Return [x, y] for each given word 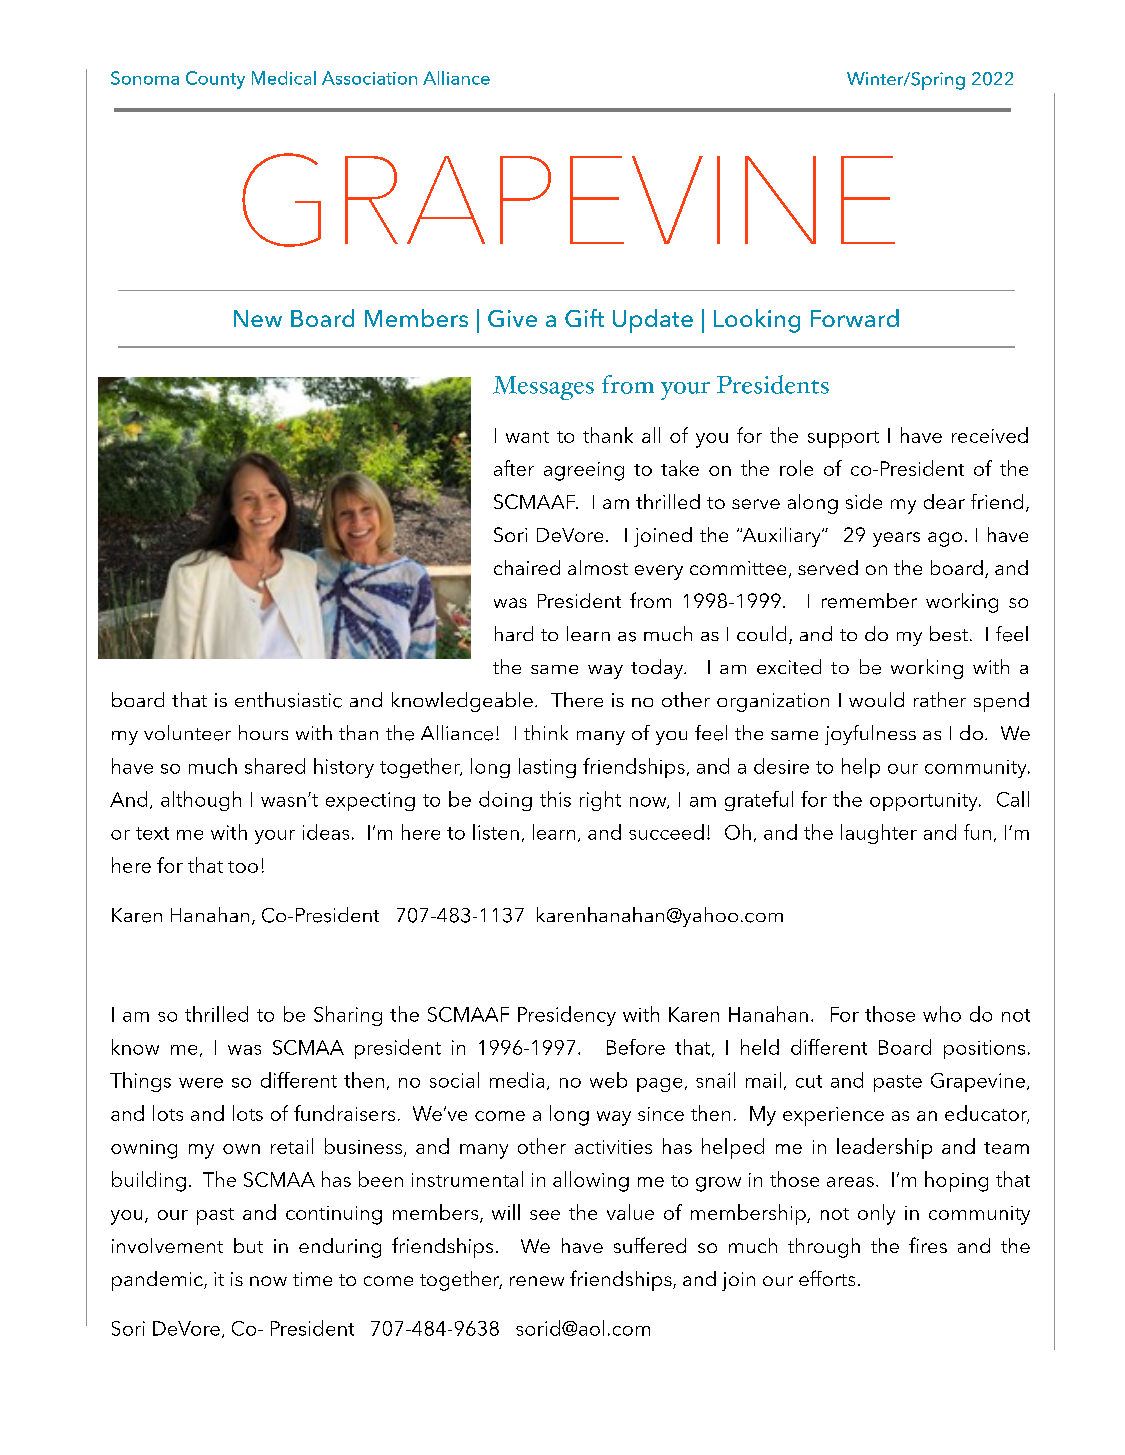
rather [940, 699]
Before [636, 1047]
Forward [855, 318]
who [942, 1014]
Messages [543, 388]
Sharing [348, 1016]
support [843, 439]
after [514, 468]
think [546, 732]
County [215, 80]
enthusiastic [288, 700]
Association [369, 78]
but [248, 1245]
